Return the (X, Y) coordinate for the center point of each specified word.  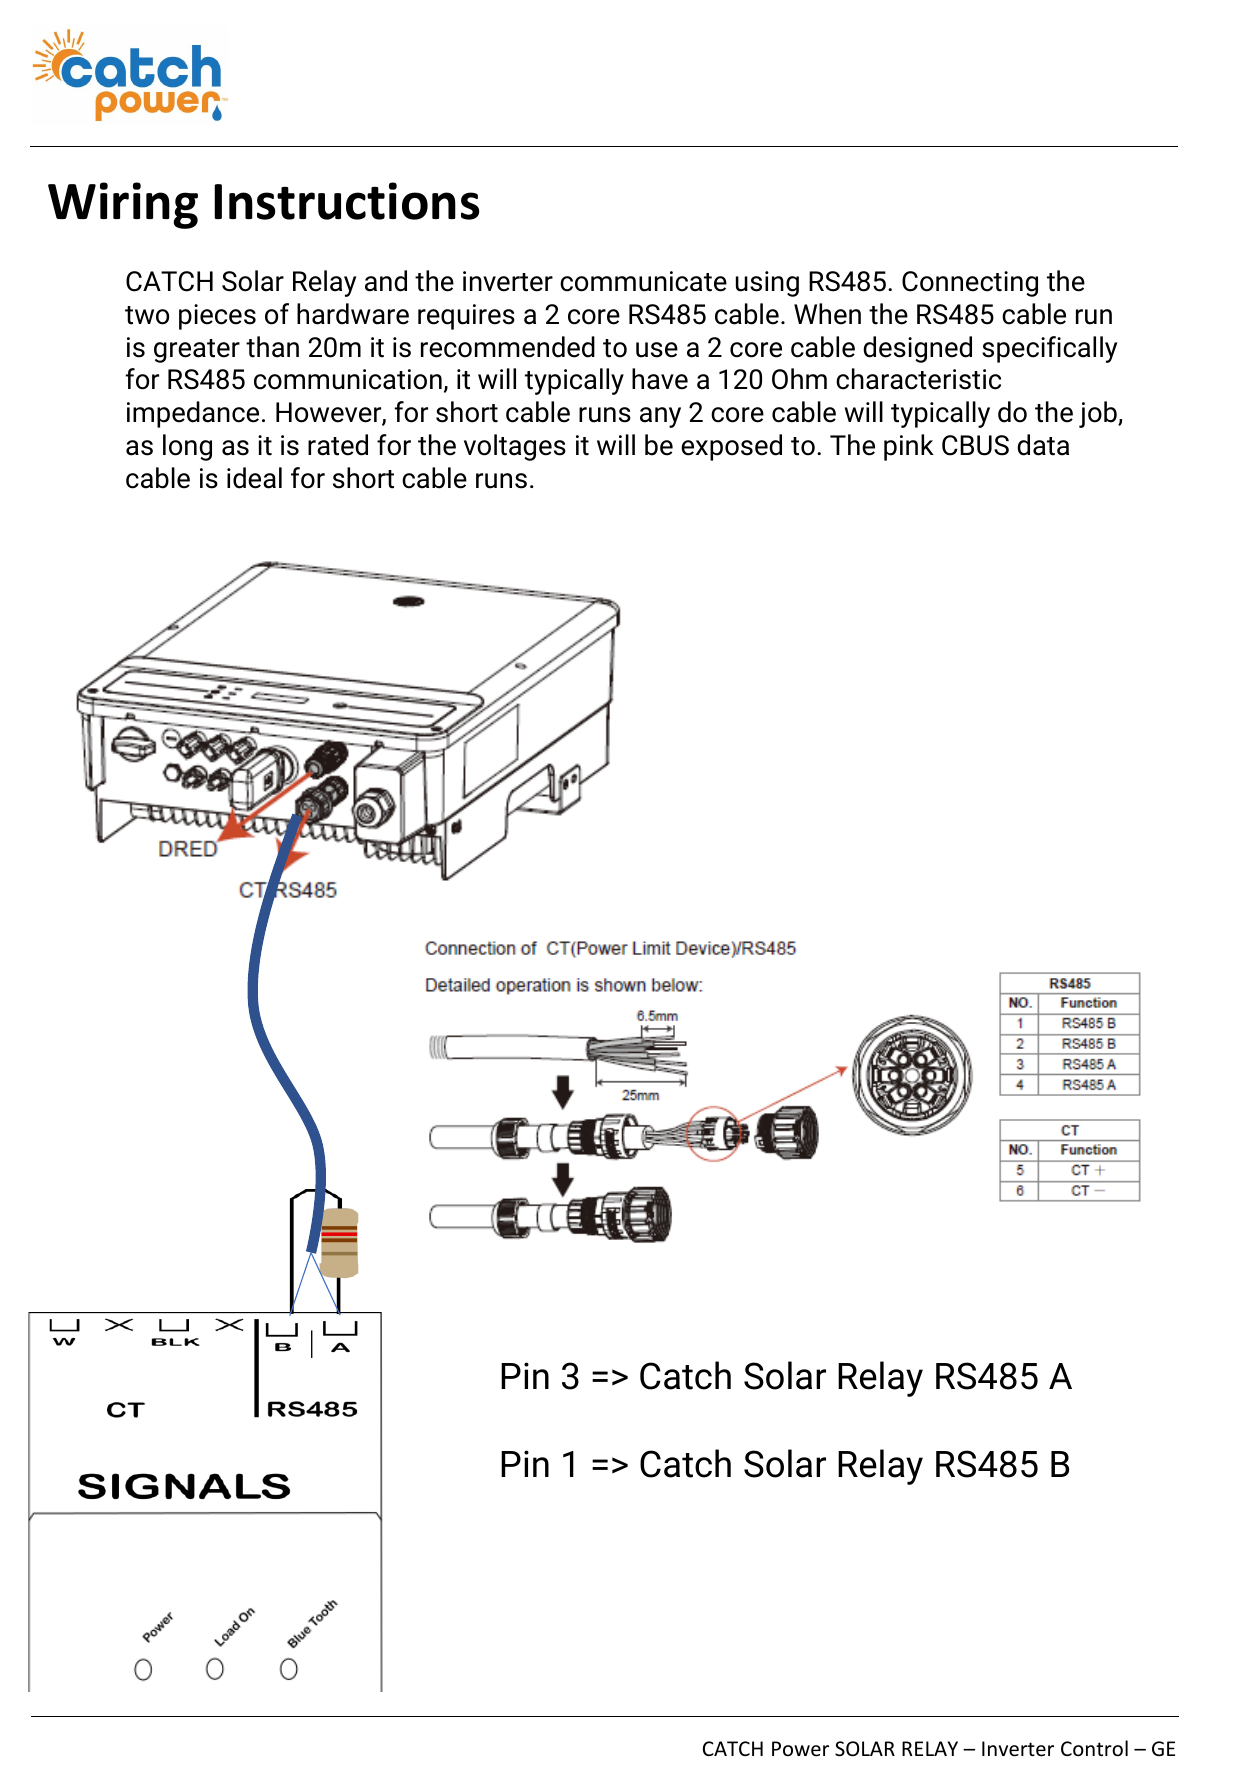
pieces (217, 317)
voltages (515, 447)
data (1043, 445)
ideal (254, 478)
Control (1094, 1748)
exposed (731, 447)
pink (909, 447)
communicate (643, 281)
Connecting (970, 284)
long (187, 447)
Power (800, 1749)
